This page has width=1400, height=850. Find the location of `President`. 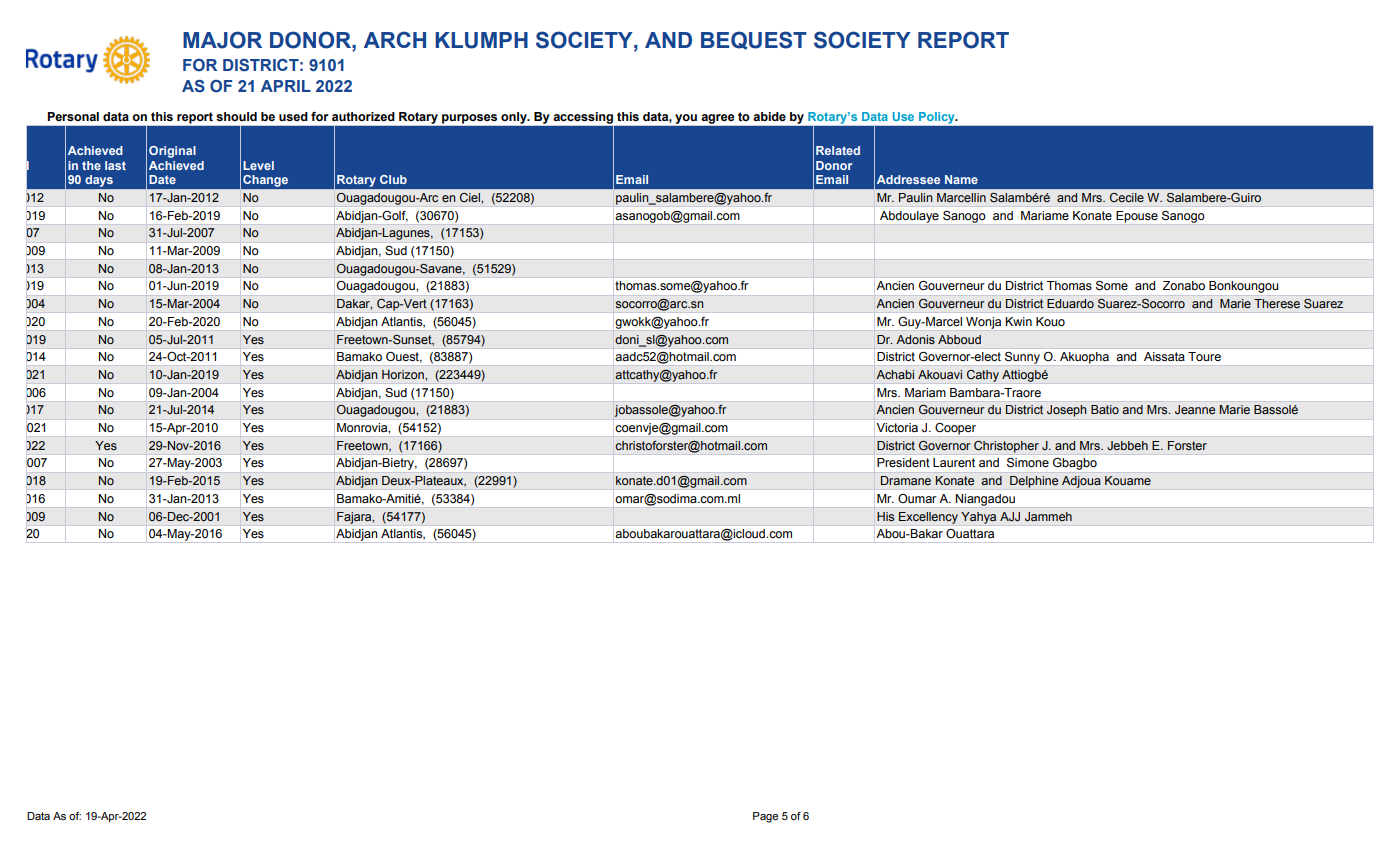

President is located at coordinates (903, 463).
